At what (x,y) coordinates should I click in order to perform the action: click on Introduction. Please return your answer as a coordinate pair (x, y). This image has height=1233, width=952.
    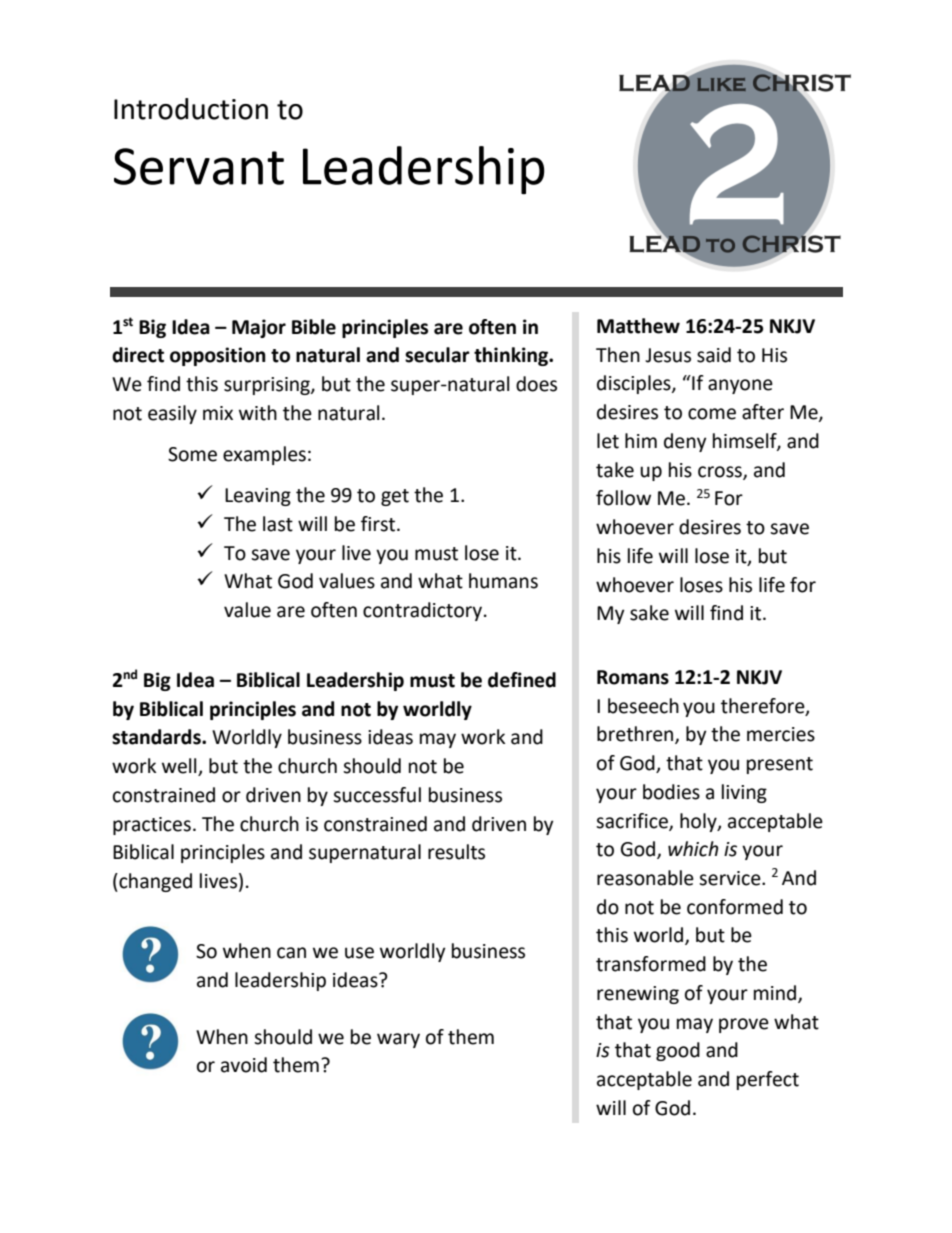
    Looking at the image, I should click on (191, 109).
